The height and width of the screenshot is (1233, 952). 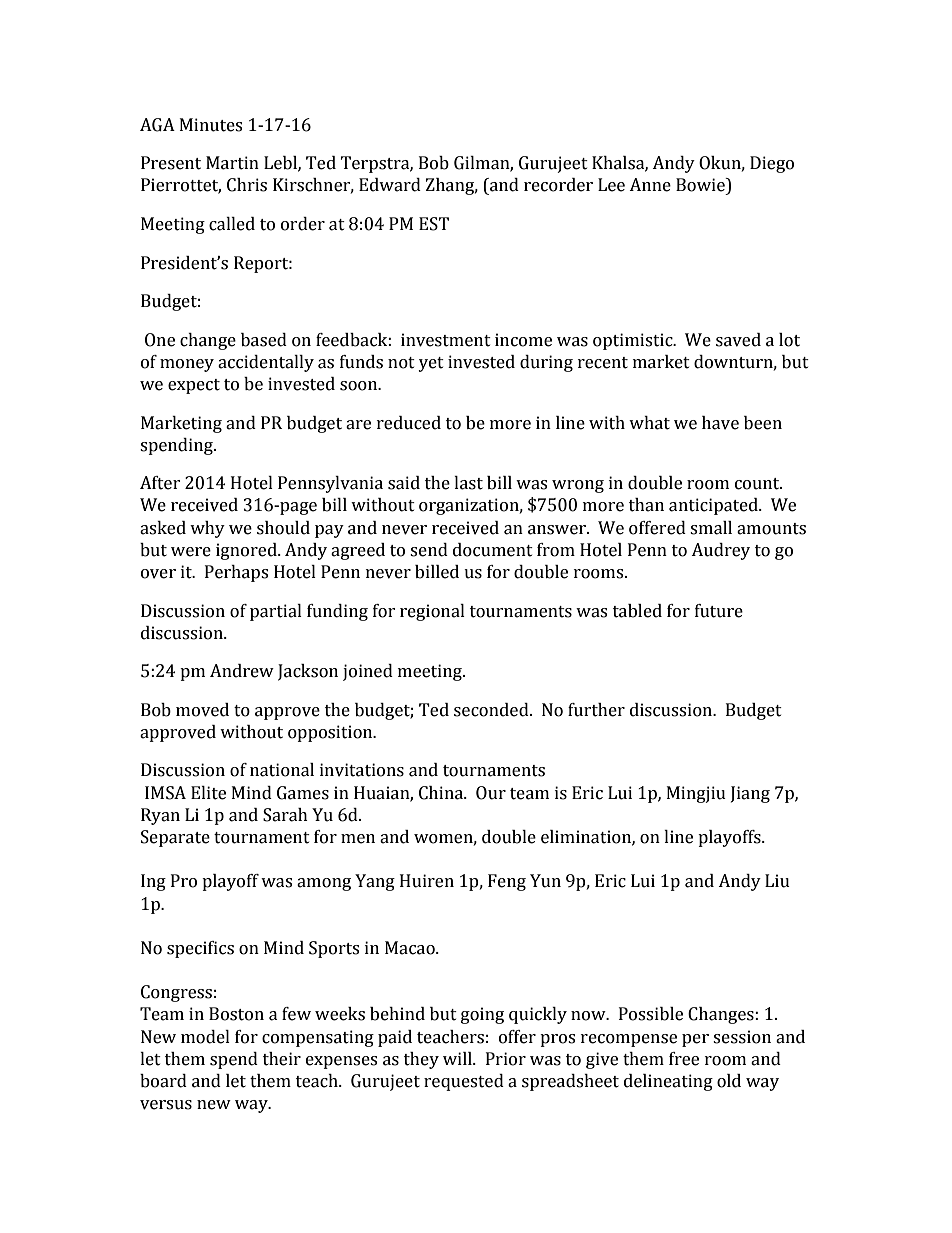 What do you see at coordinates (729, 1081) in the screenshot?
I see `old` at bounding box center [729, 1081].
